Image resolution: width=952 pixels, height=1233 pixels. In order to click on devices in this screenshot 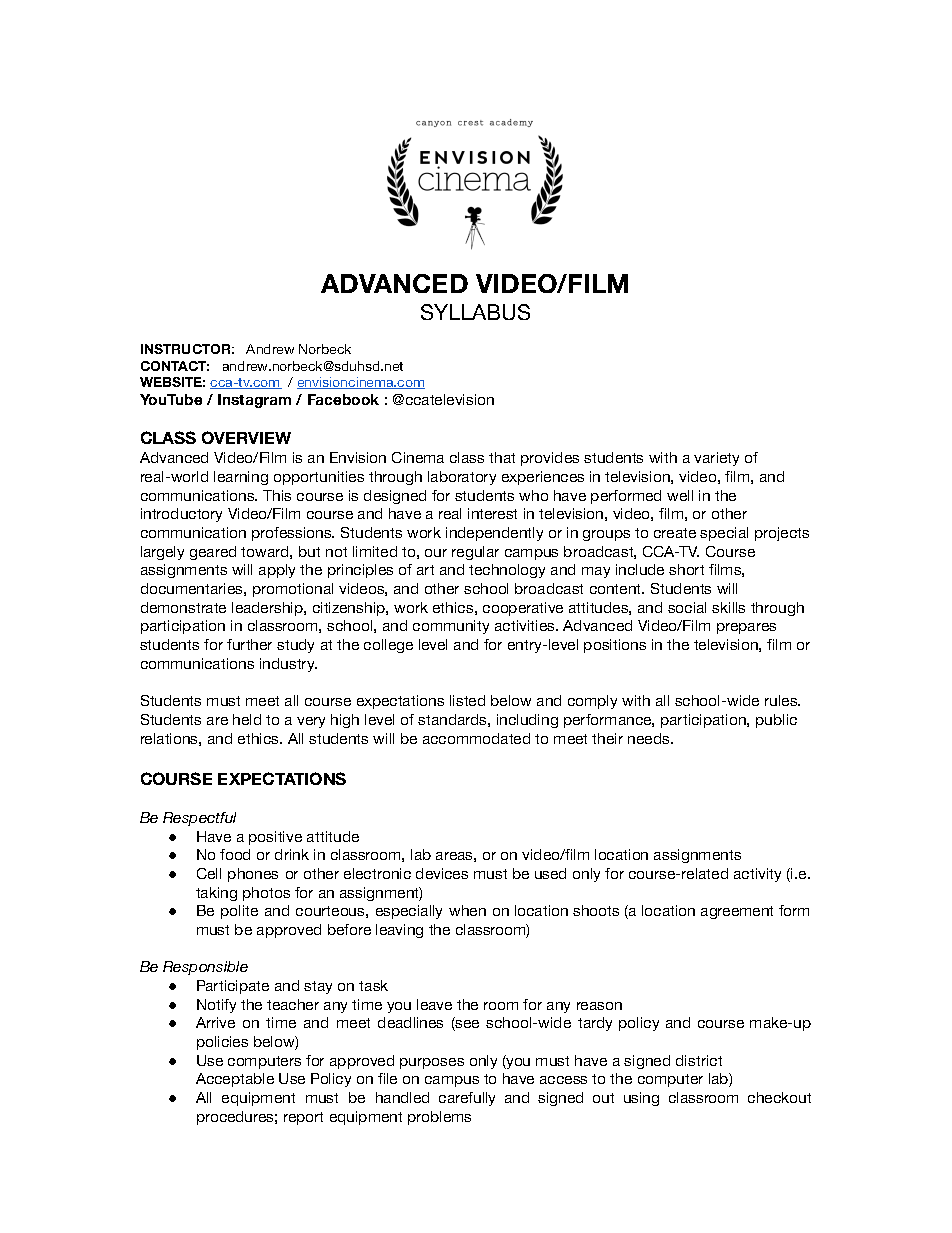, I will do `click(442, 873)`.
